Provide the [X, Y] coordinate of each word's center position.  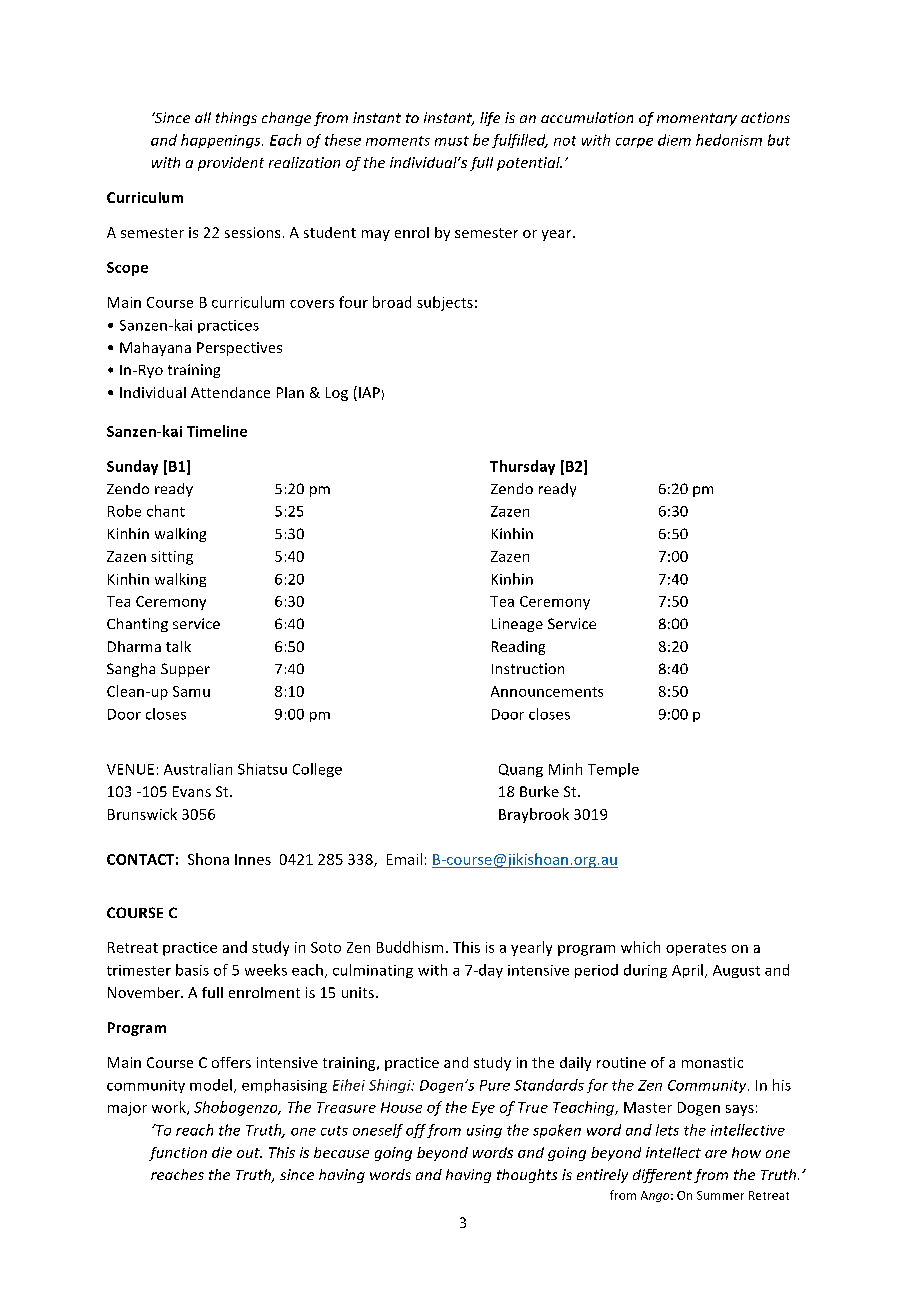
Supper [185, 670]
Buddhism [410, 947]
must [452, 141]
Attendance [230, 392]
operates [696, 949]
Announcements [547, 691]
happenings [222, 141]
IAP [369, 392]
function [178, 1154]
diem [674, 140]
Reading [518, 648]
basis [192, 970]
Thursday [522, 467]
